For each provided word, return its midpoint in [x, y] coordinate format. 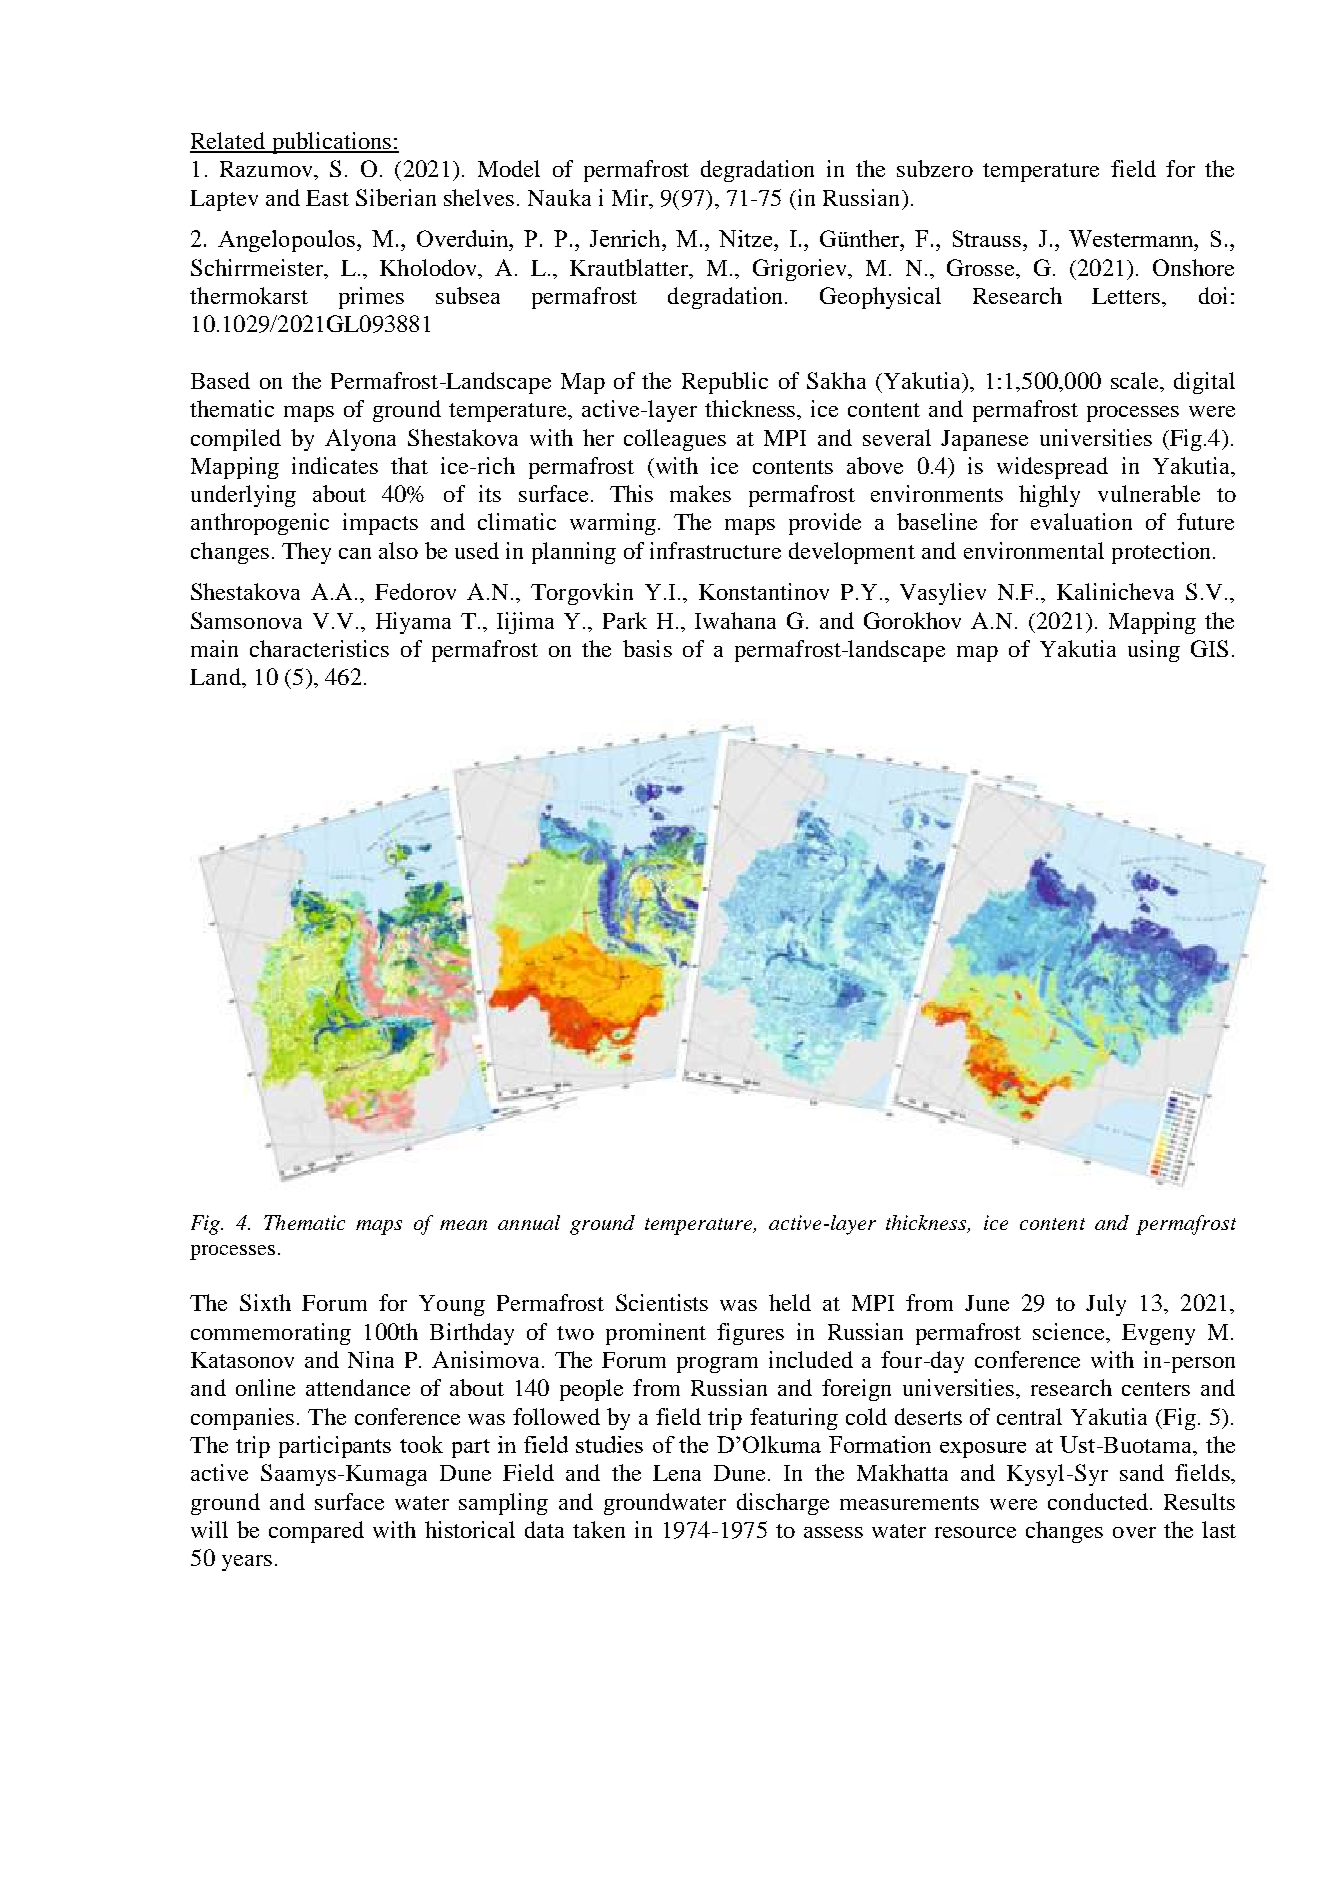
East [327, 198]
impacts [380, 524]
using [1154, 651]
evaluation [1081, 521]
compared [316, 1532]
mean [463, 1225]
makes [700, 493]
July [1106, 1305]
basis [647, 648]
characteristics [319, 648]
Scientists [662, 1302]
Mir [631, 197]
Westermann [1132, 238]
